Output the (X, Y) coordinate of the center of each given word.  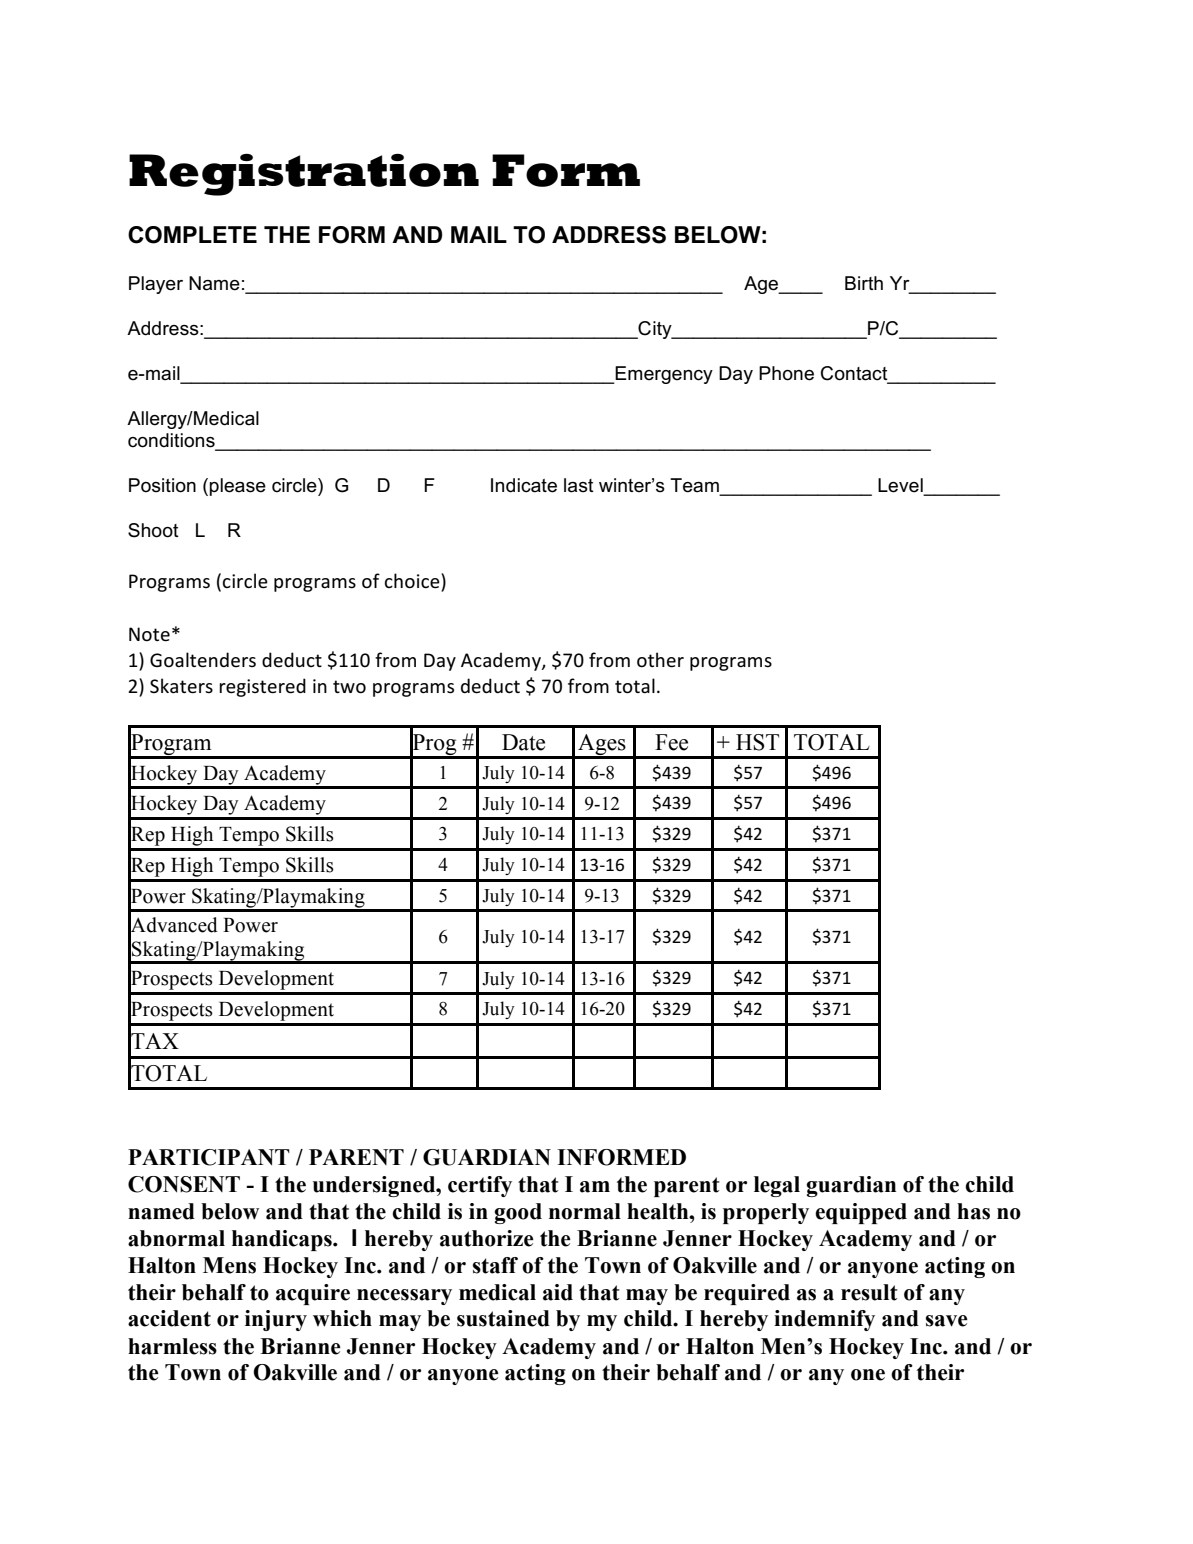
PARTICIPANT (209, 1157)
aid (558, 1292)
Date (523, 742)
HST (757, 742)
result (869, 1292)
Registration (304, 175)
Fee (671, 742)
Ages (602, 746)
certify (480, 1186)
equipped (861, 1213)
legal (777, 1186)
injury (276, 1320)
